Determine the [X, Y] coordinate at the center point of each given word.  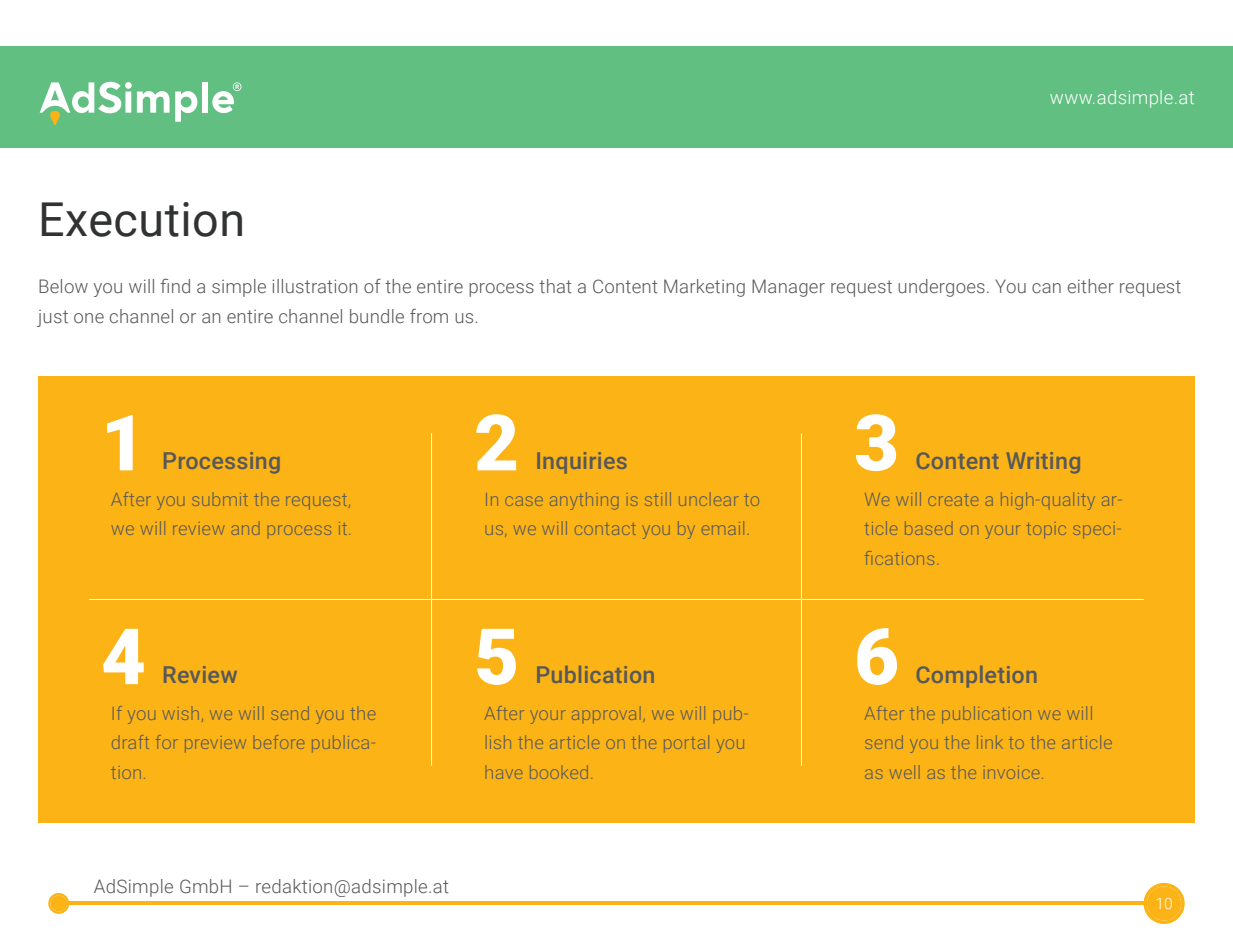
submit [220, 499]
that [555, 286]
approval [604, 715]
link [990, 742]
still [658, 499]
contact [605, 530]
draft [130, 742]
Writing [1043, 462]
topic [1046, 530]
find [175, 285]
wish [180, 715]
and [245, 530]
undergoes [941, 288]
